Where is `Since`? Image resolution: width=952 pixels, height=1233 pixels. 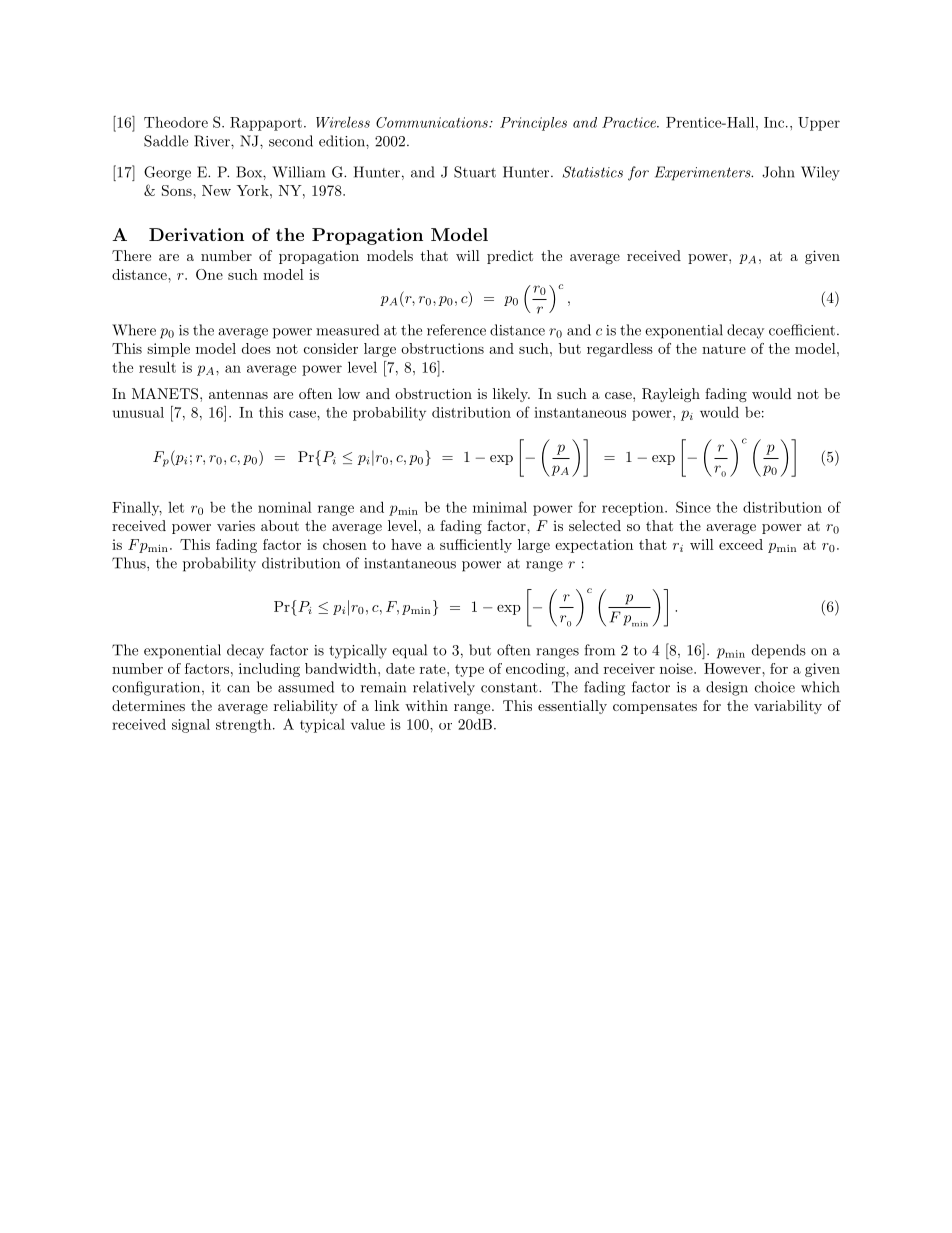
Since is located at coordinates (693, 507).
